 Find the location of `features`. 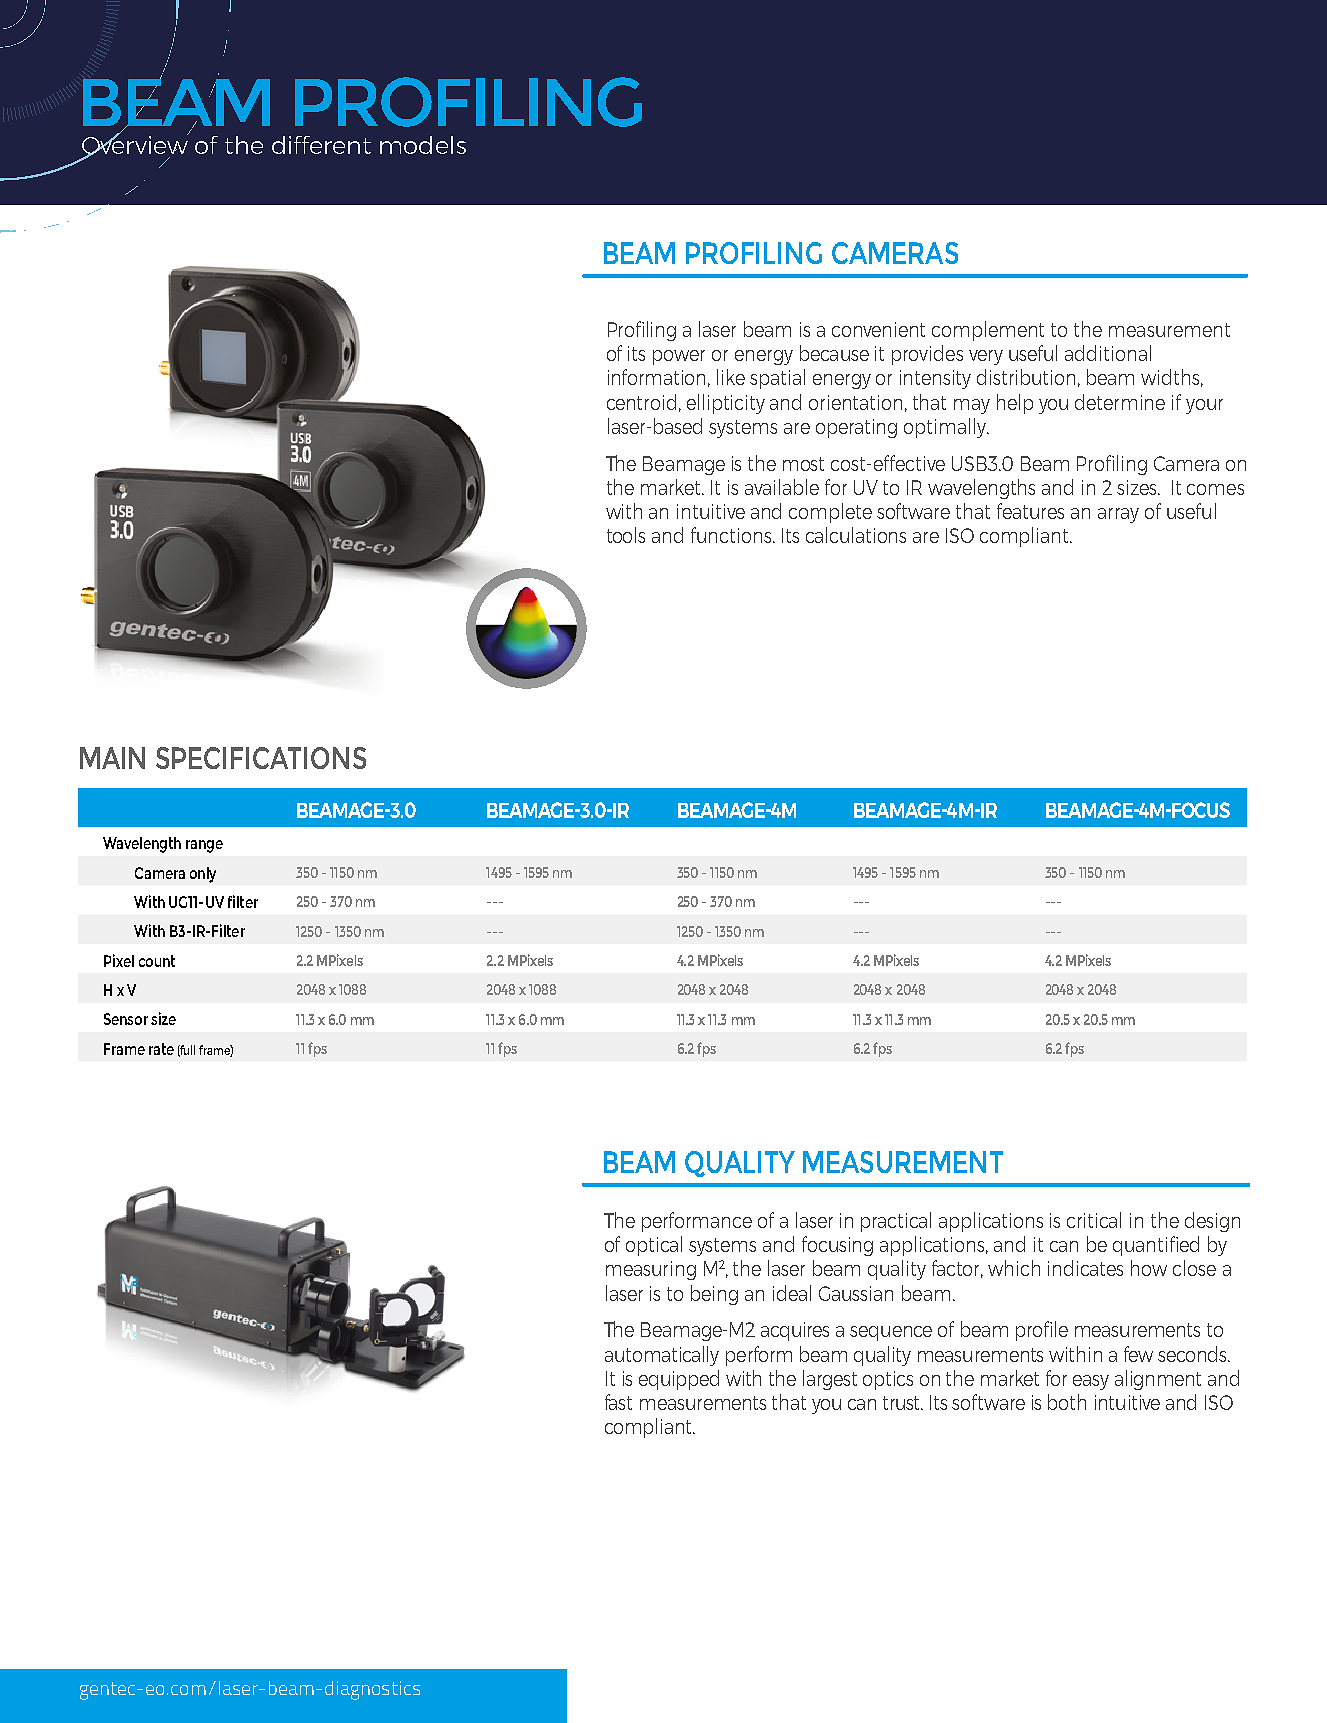

features is located at coordinates (1030, 511).
